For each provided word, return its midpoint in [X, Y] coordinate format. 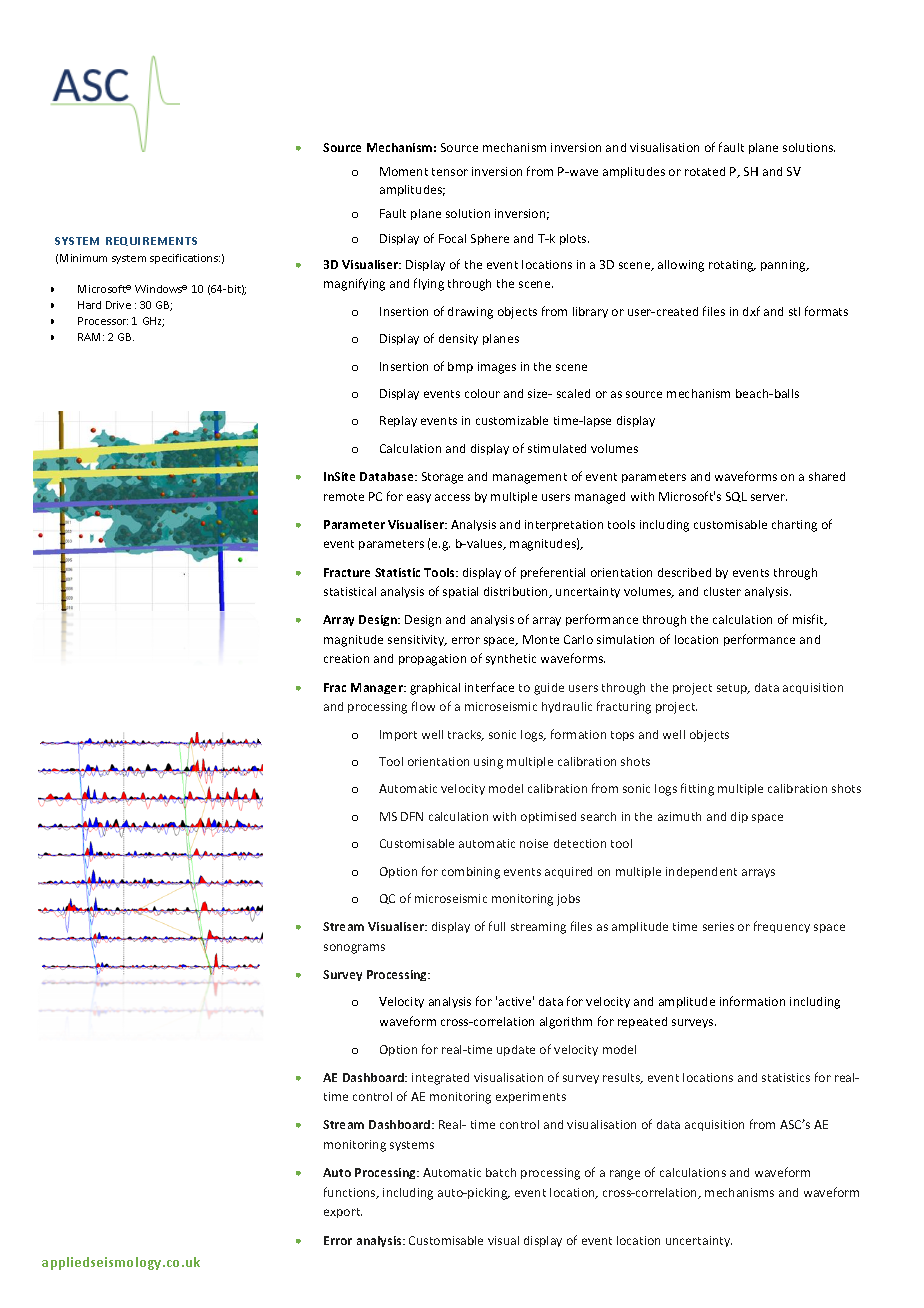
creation [346, 658]
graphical [435, 689]
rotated [705, 171]
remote [344, 497]
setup [733, 689]
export [343, 1213]
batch [501, 1172]
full [497, 926]
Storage [442, 478]
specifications [185, 259]
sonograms [354, 949]
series [718, 926]
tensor [450, 172]
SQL [736, 497]
